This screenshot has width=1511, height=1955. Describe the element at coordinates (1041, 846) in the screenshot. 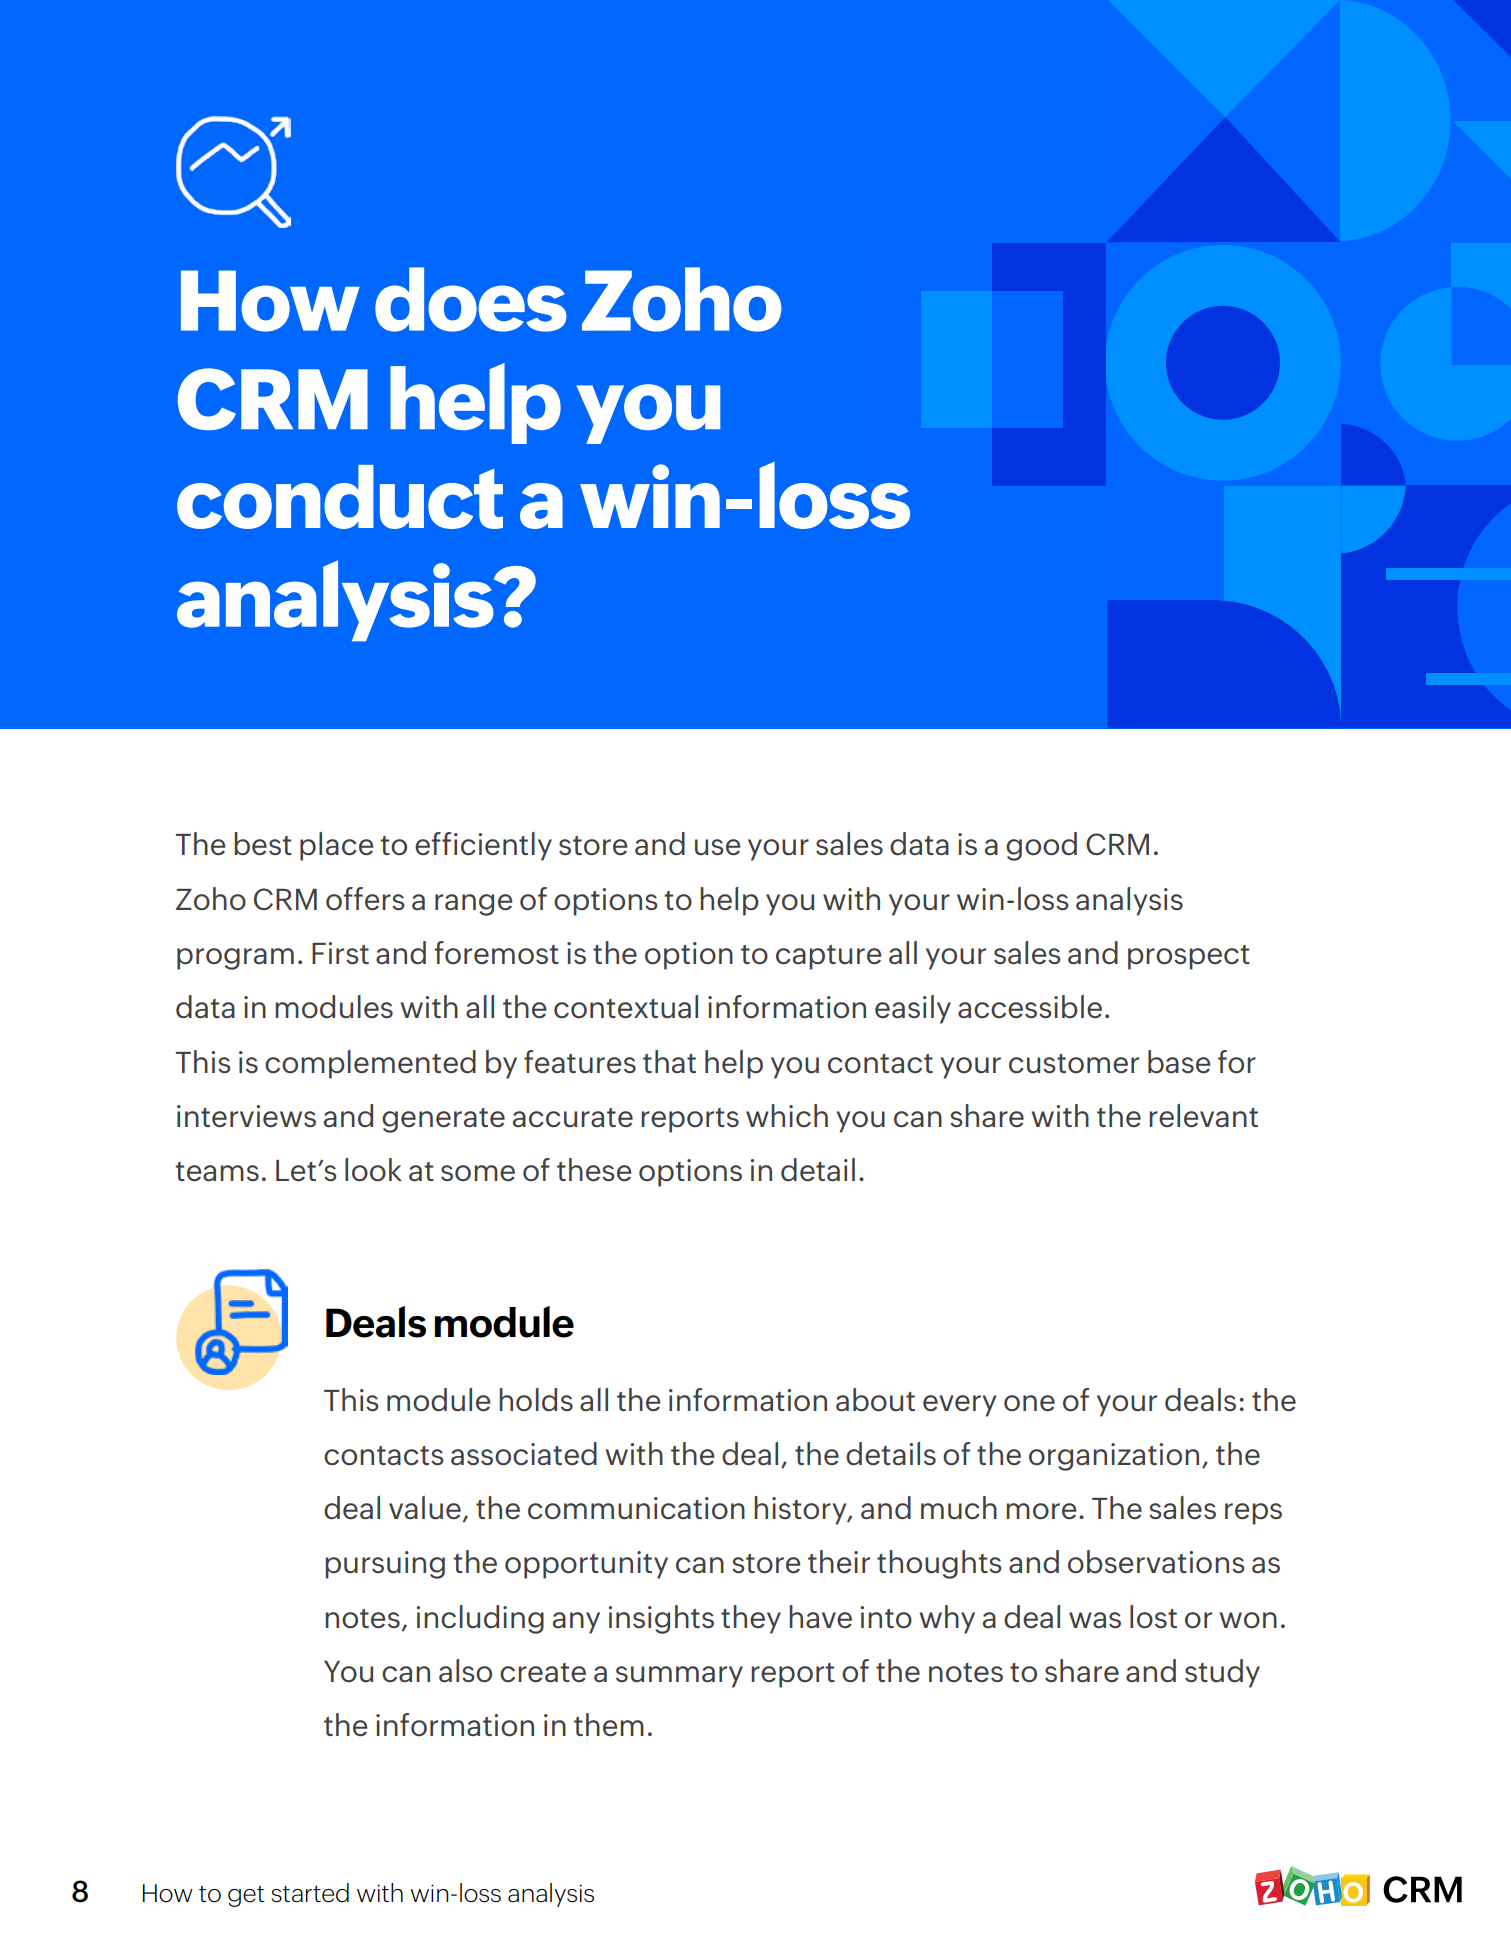

I see `good` at that location.
